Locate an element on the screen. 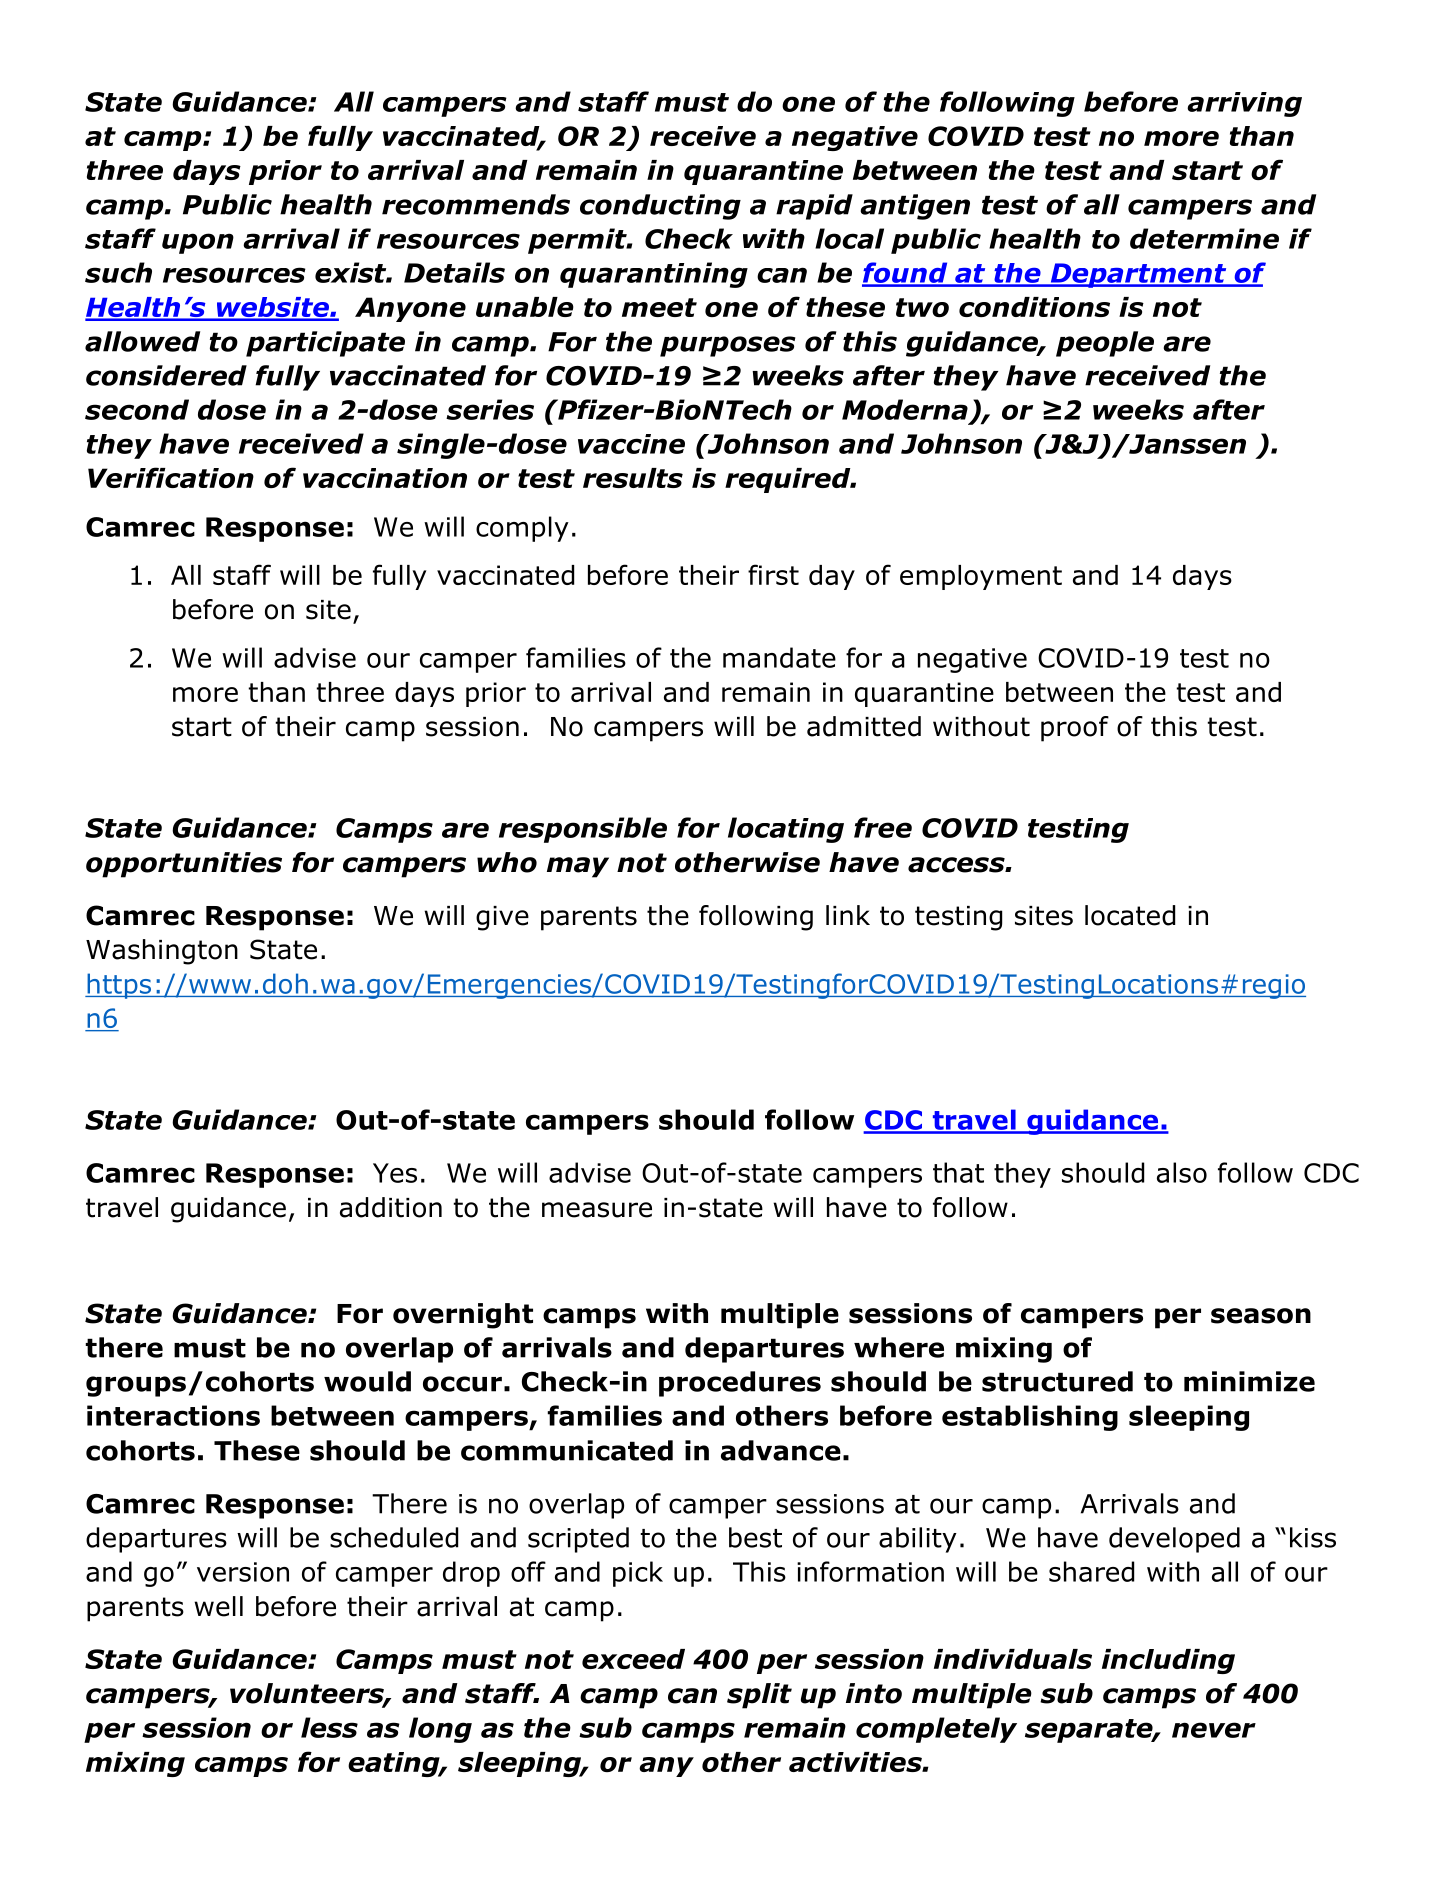 Image resolution: width=1451 pixels, height=1878 pixels. arriving is located at coordinates (1244, 104).
